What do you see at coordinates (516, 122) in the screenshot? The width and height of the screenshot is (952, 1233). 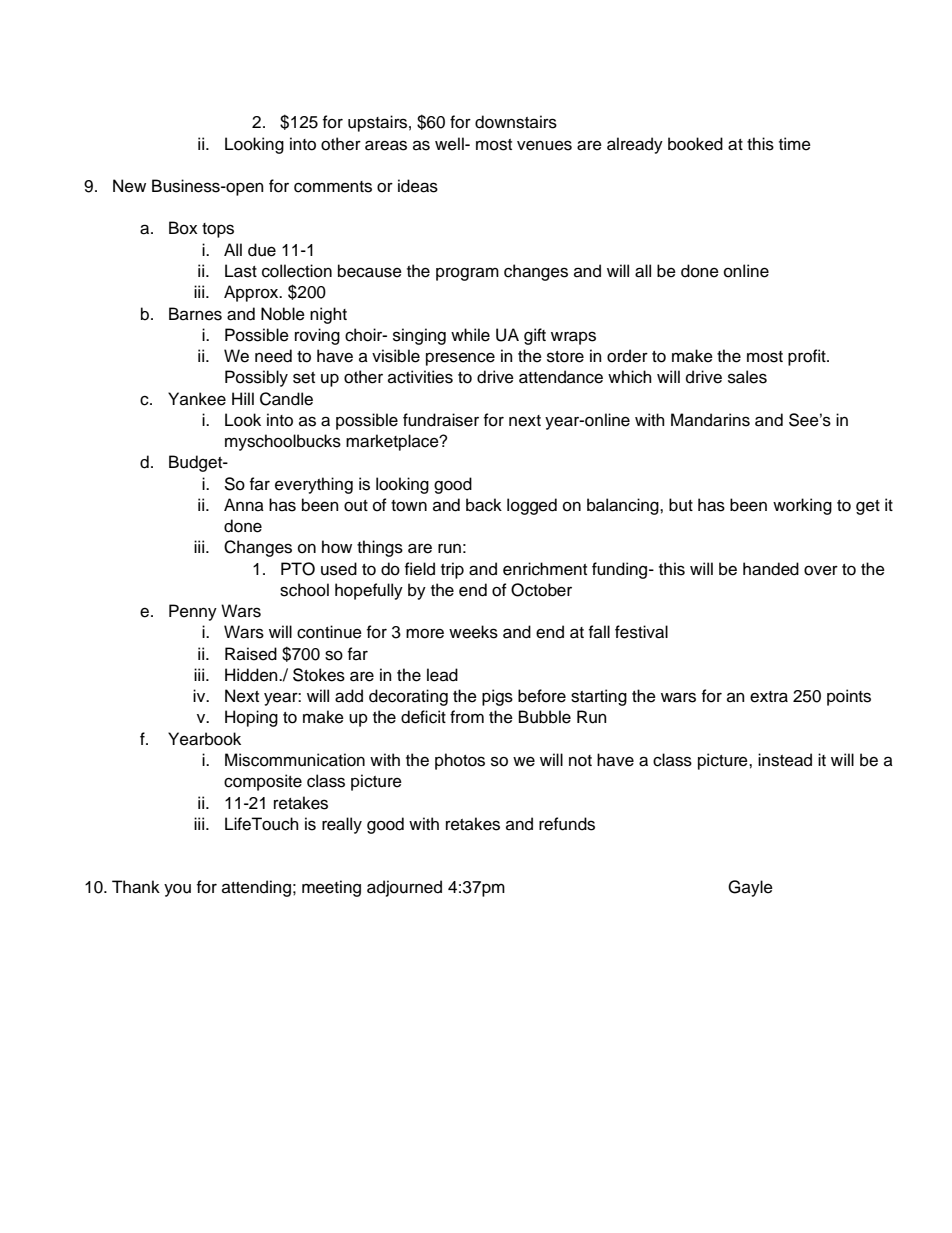 I see `downstairs` at bounding box center [516, 122].
